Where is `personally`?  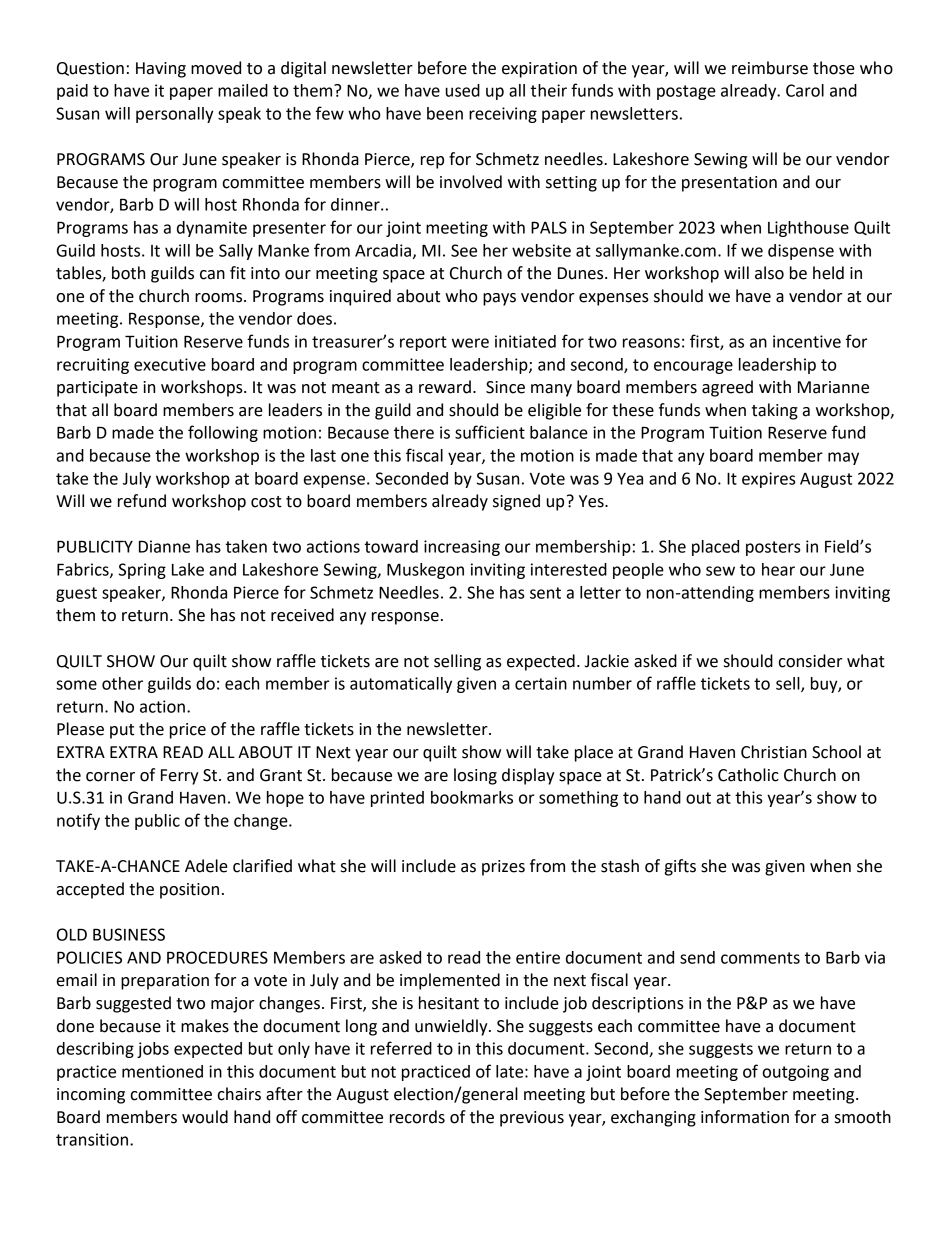
personally is located at coordinates (175, 115).
